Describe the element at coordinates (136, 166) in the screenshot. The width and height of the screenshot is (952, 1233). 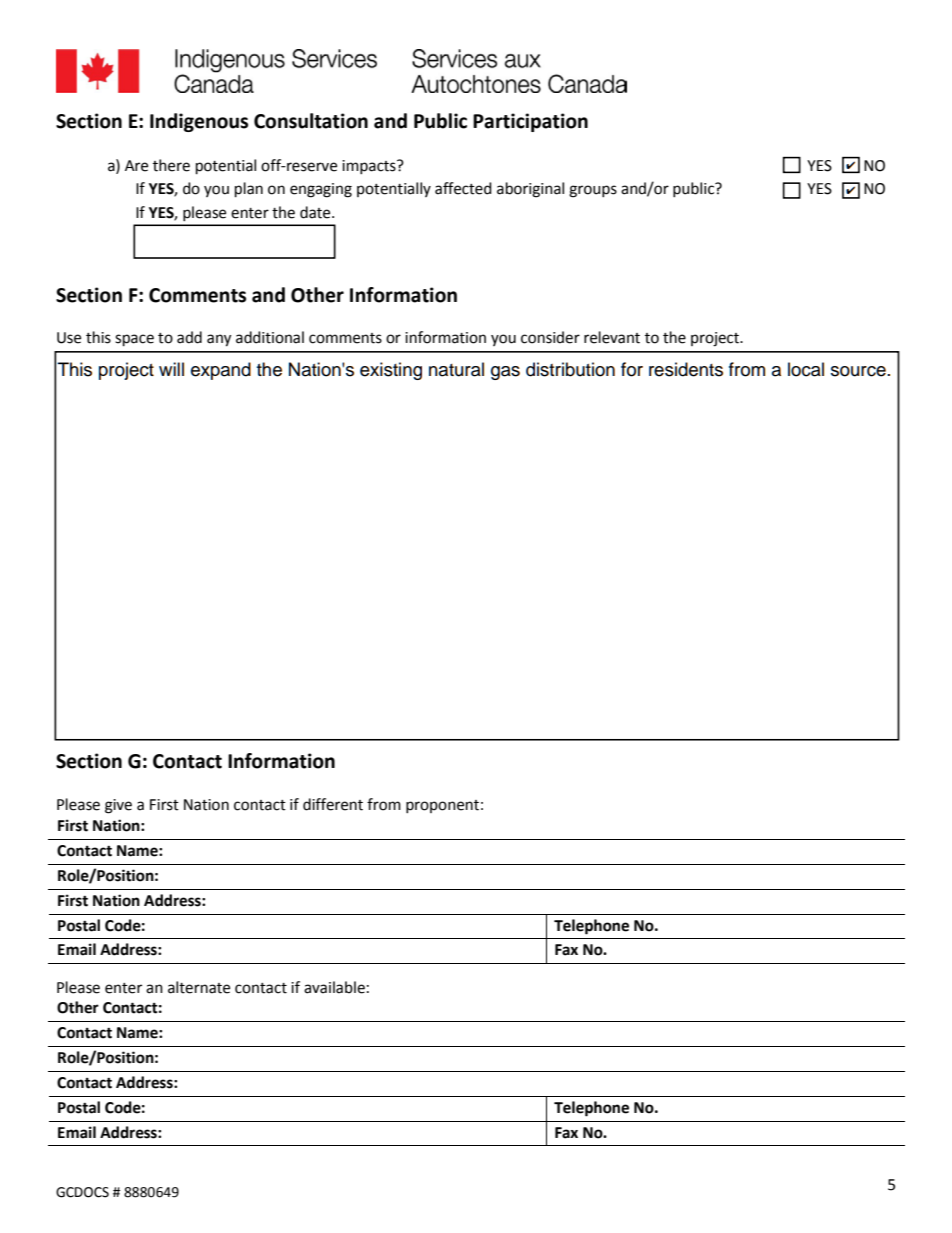
I see `Are` at that location.
